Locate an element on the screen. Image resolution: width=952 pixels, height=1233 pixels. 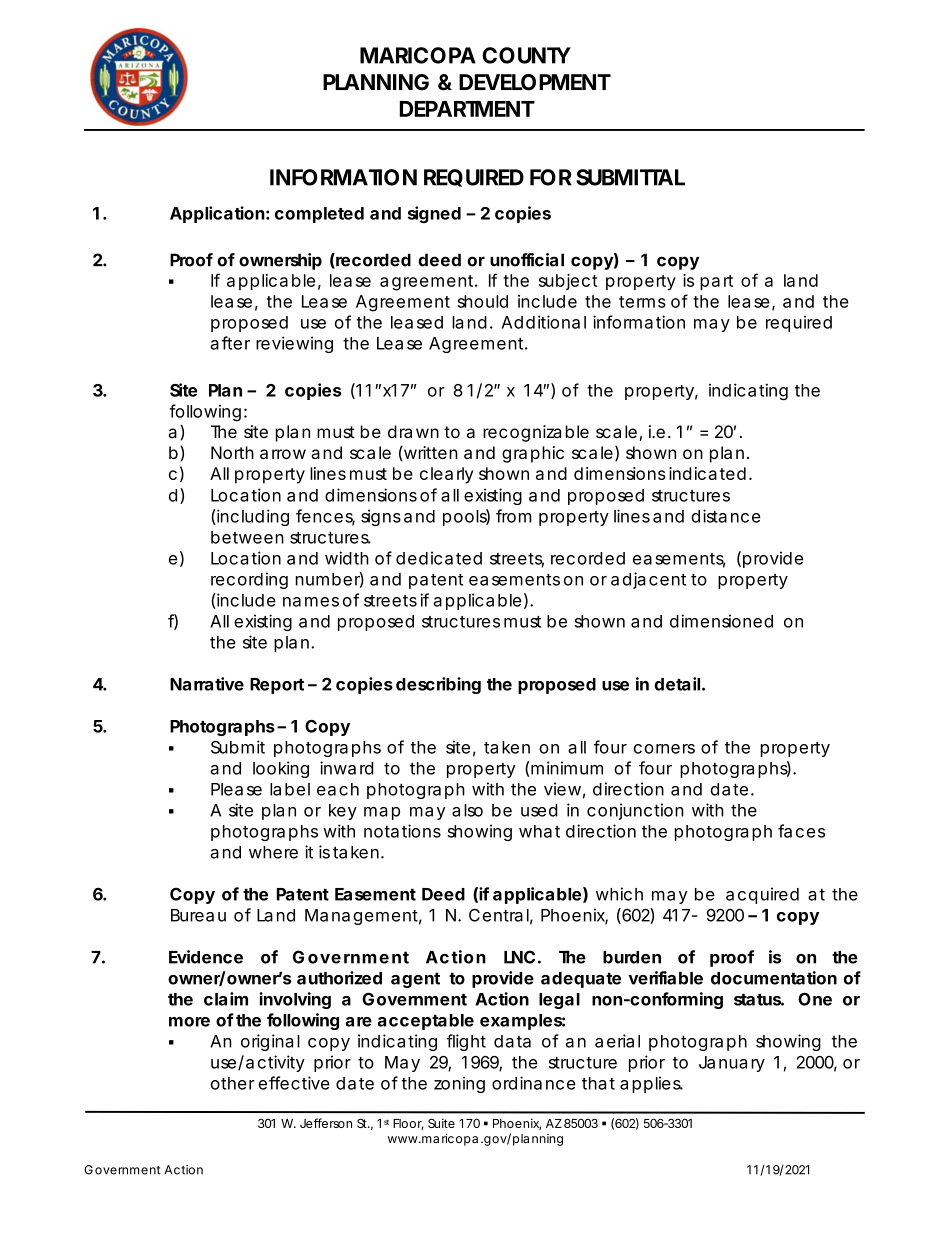
Application is located at coordinates (217, 214).
